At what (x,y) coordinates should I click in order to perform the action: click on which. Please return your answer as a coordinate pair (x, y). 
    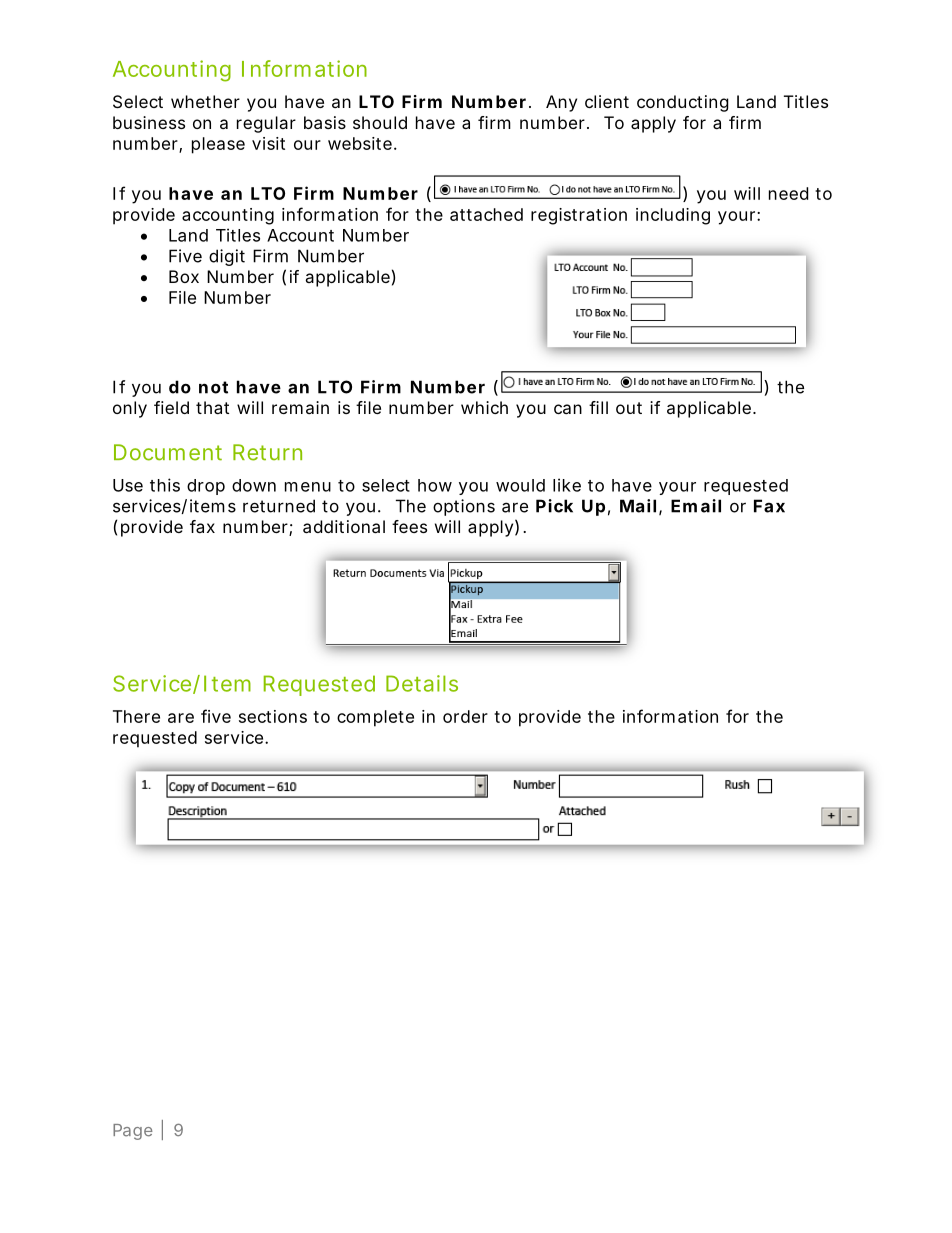
    Looking at the image, I should click on (484, 407).
